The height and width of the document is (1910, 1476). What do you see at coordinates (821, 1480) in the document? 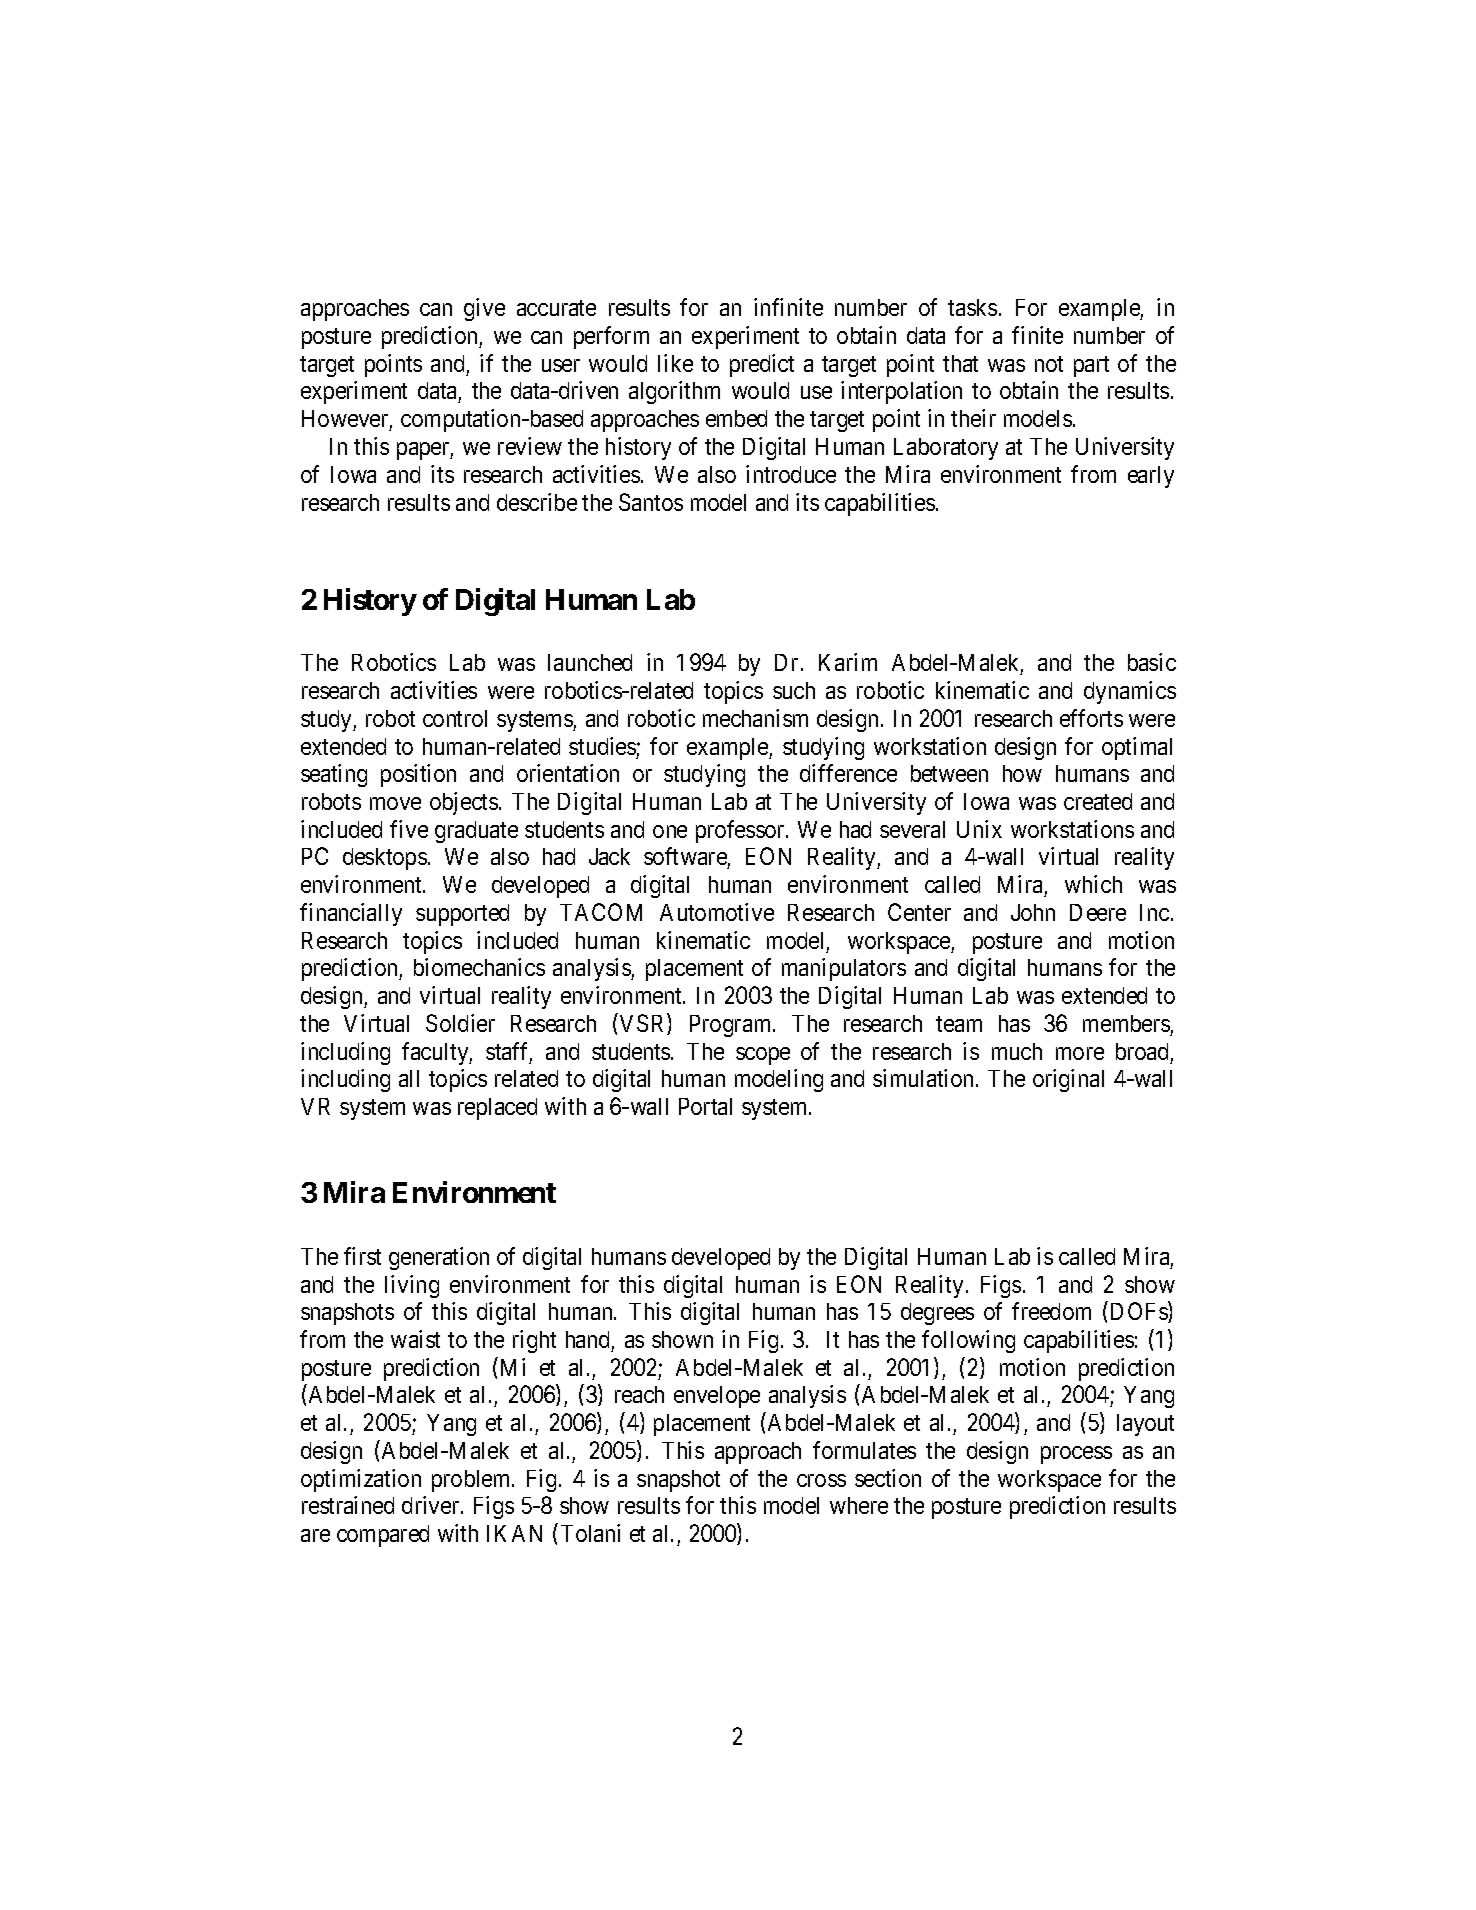
I see `cross` at bounding box center [821, 1480].
